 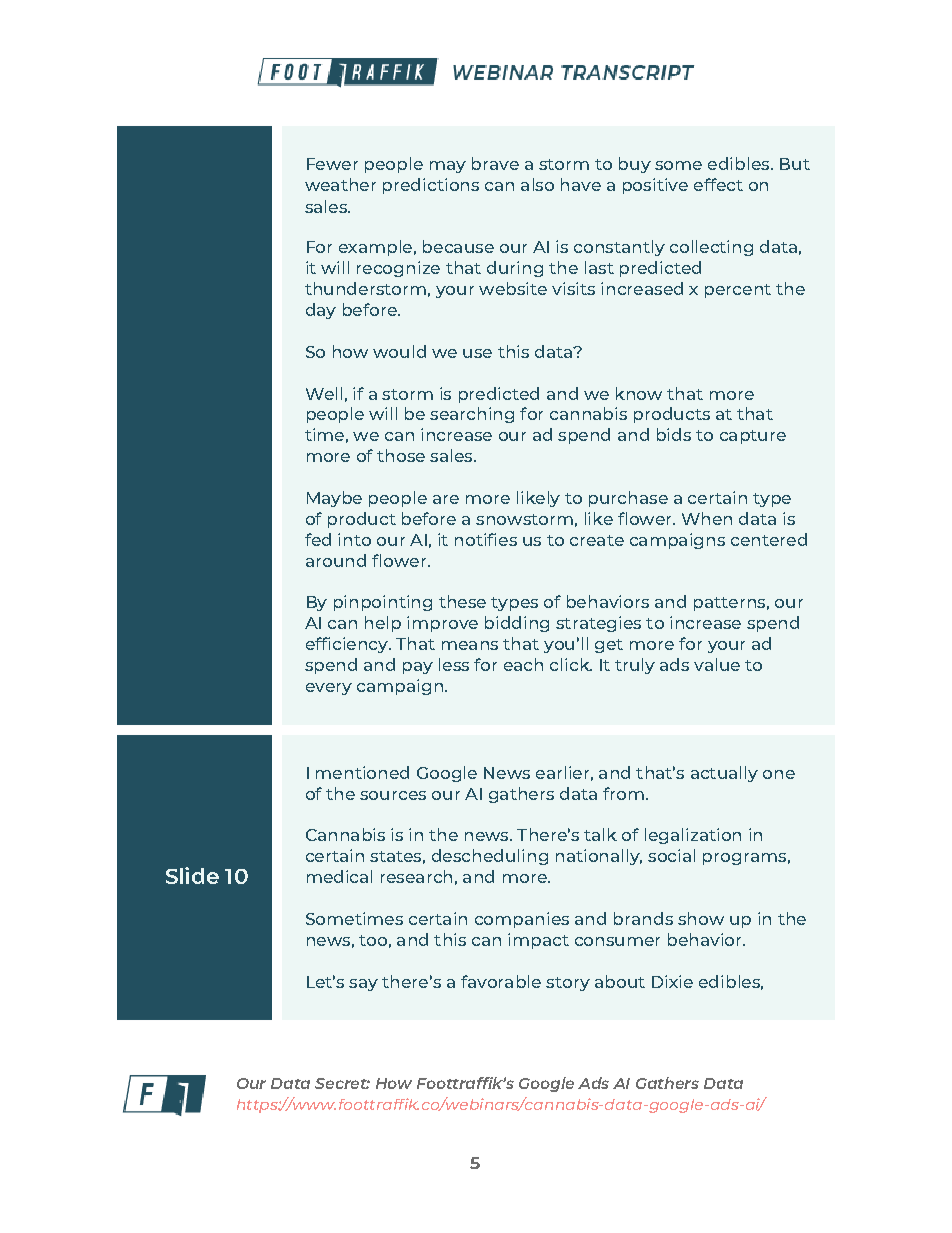 I want to click on know, so click(x=639, y=393).
